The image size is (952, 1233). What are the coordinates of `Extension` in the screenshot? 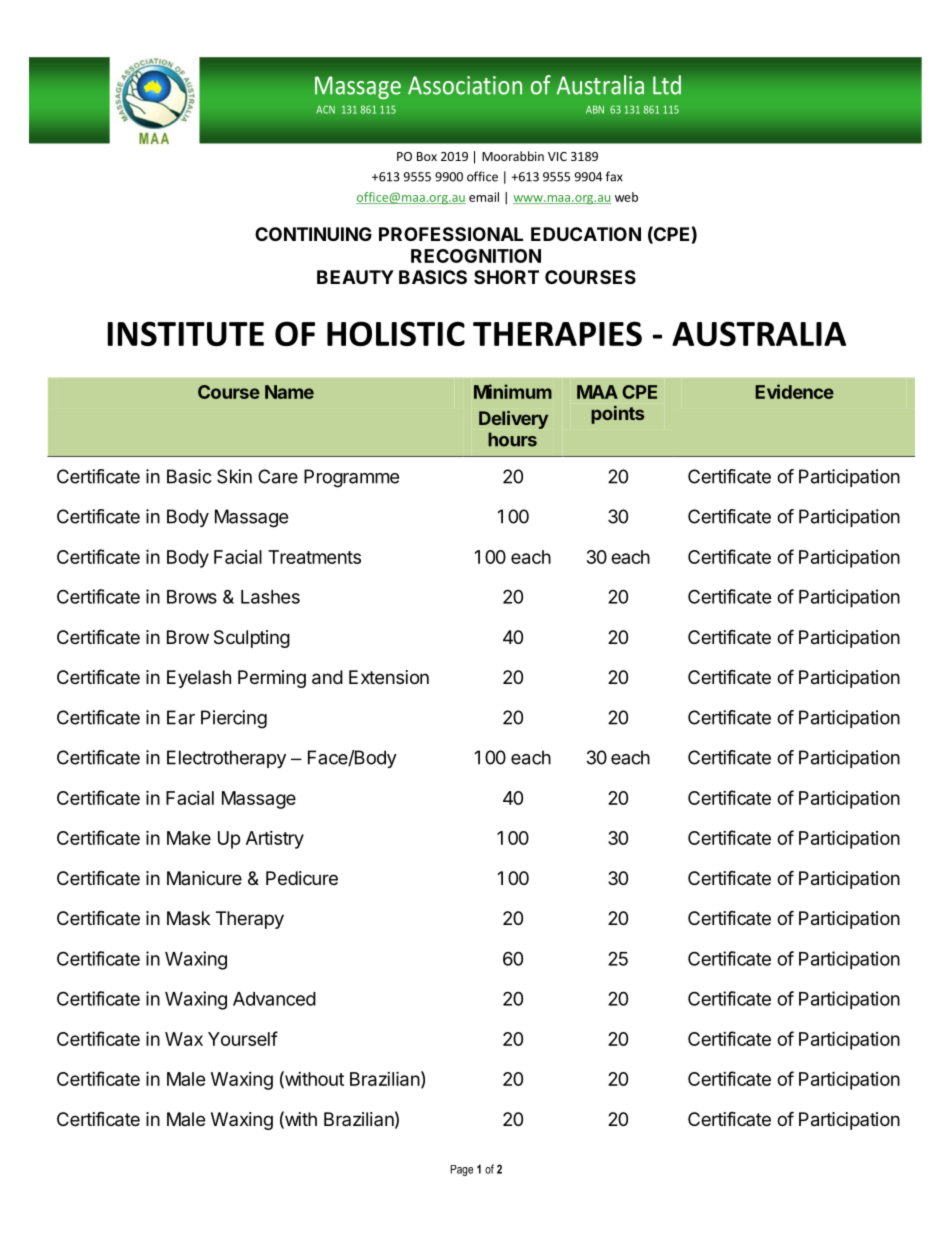 It's located at (389, 677).
